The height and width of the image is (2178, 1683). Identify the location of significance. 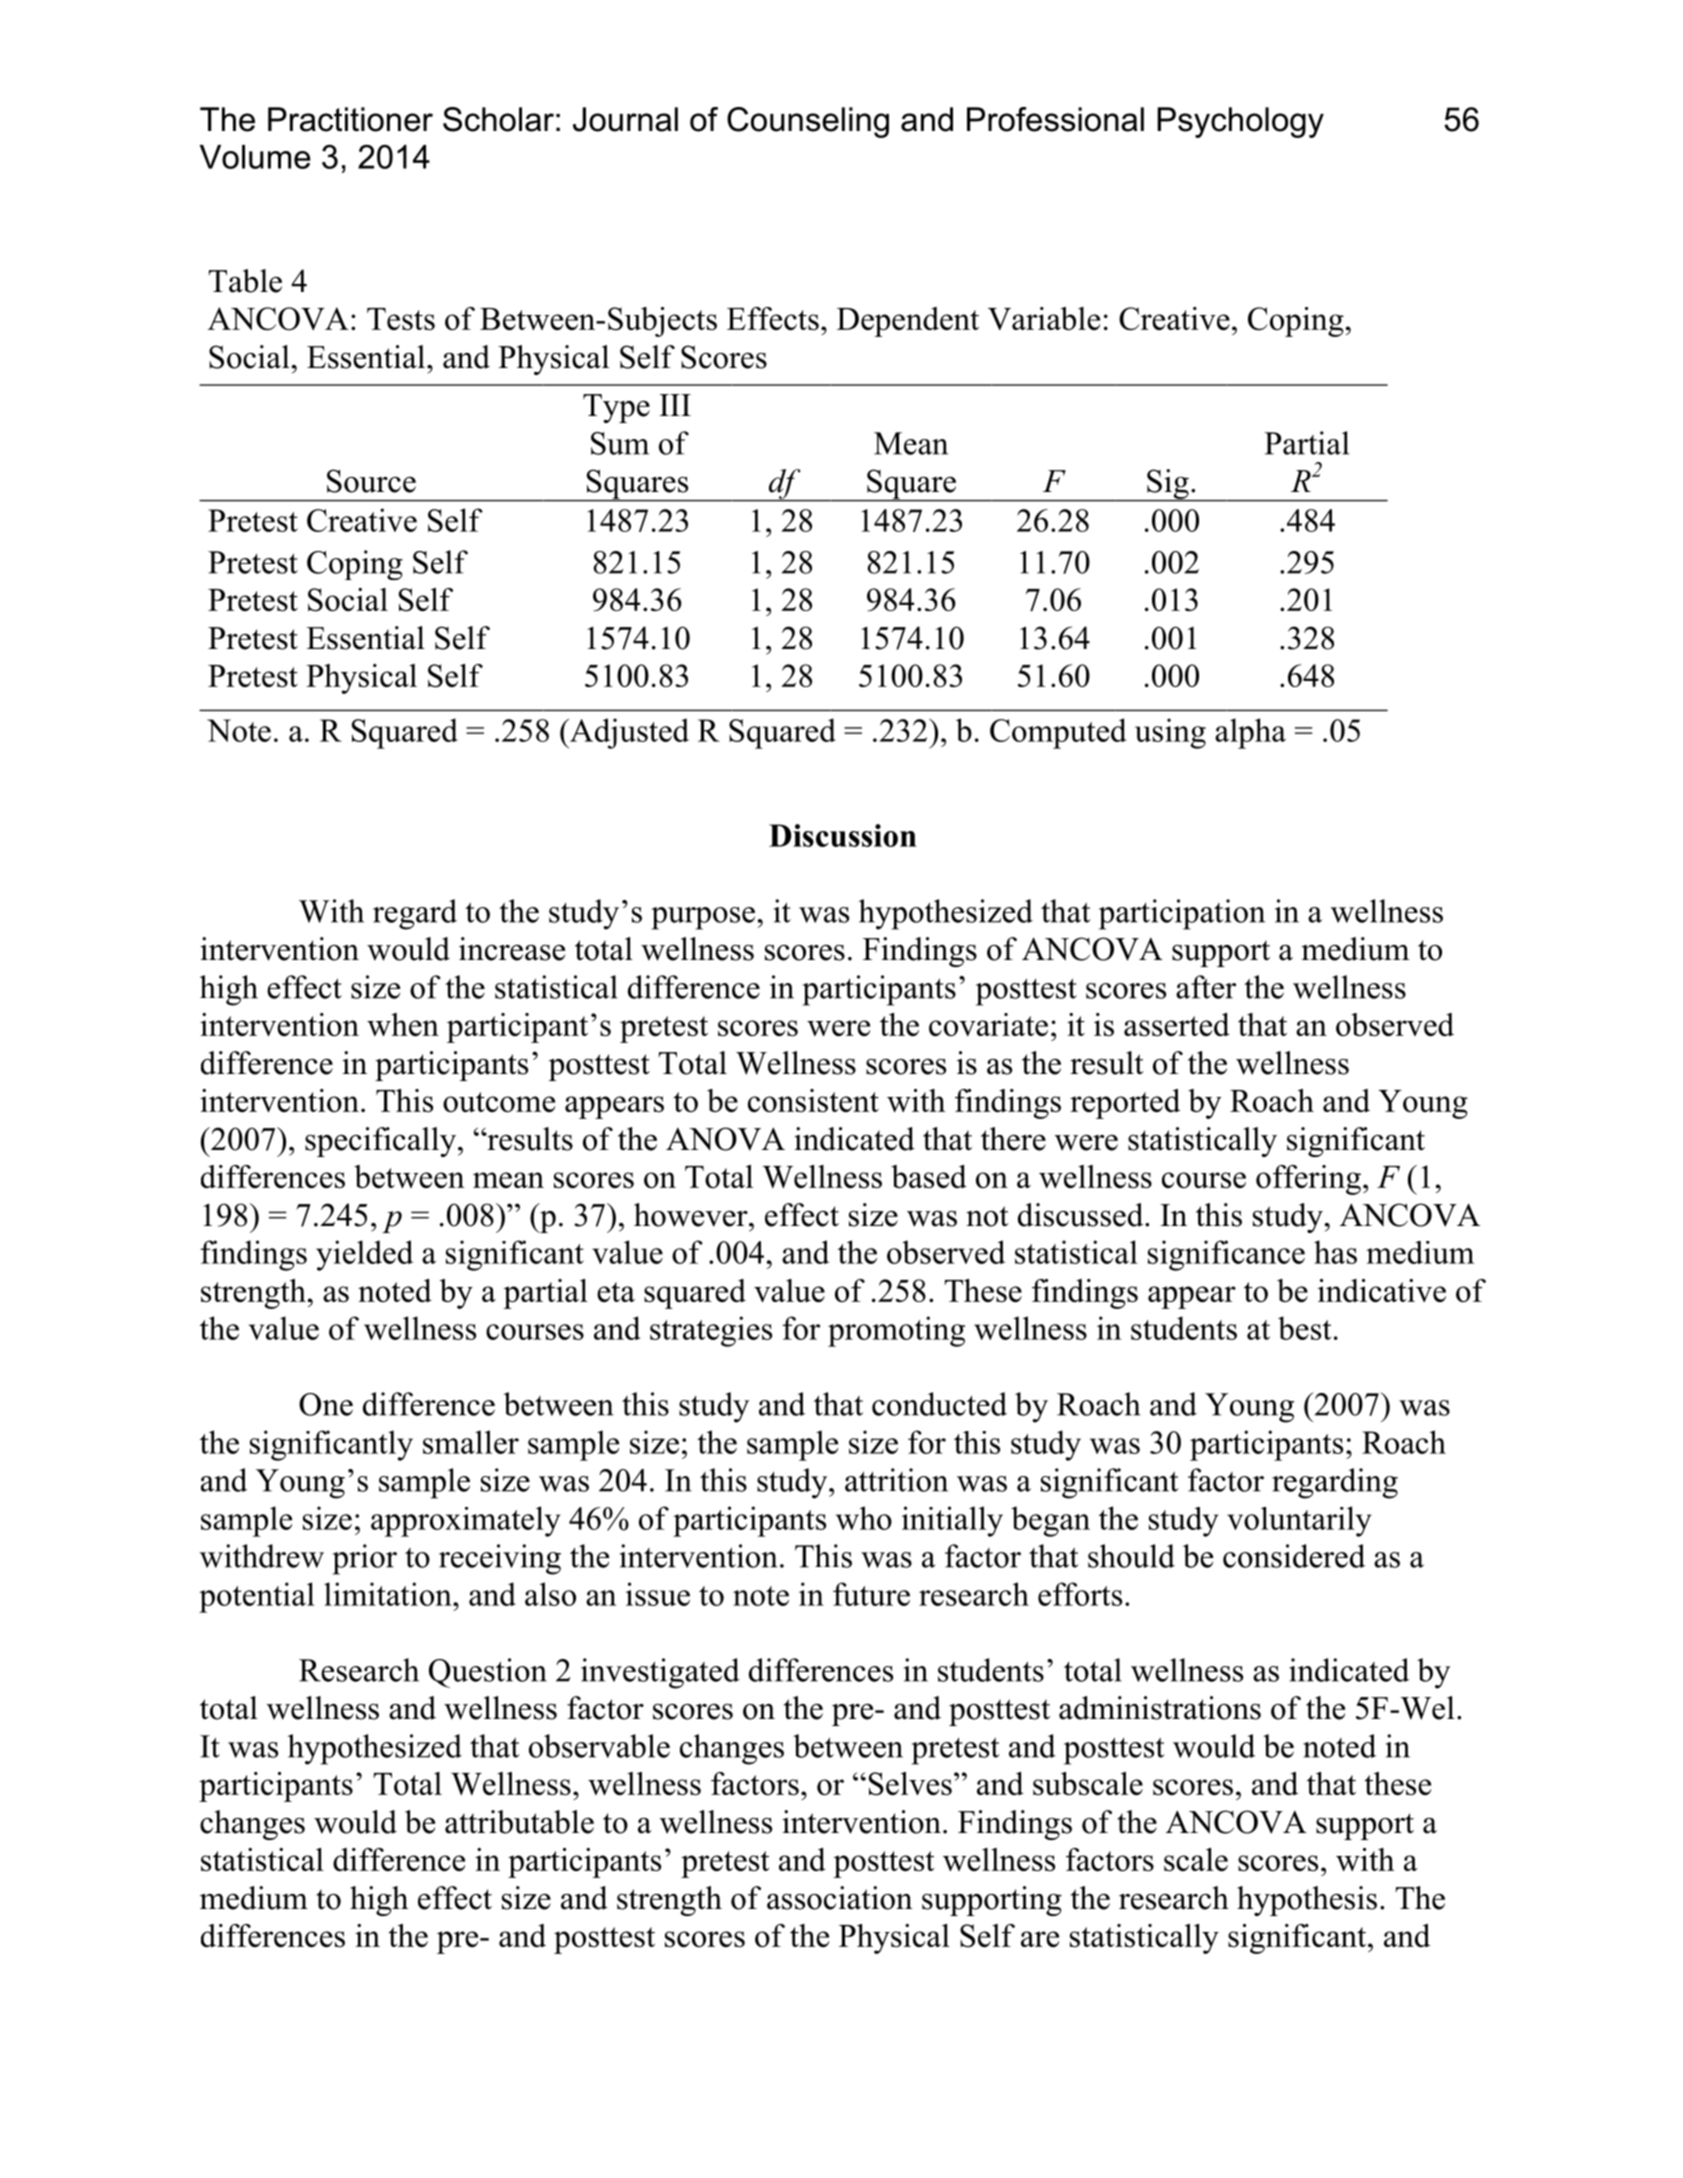
(1226, 1255).
